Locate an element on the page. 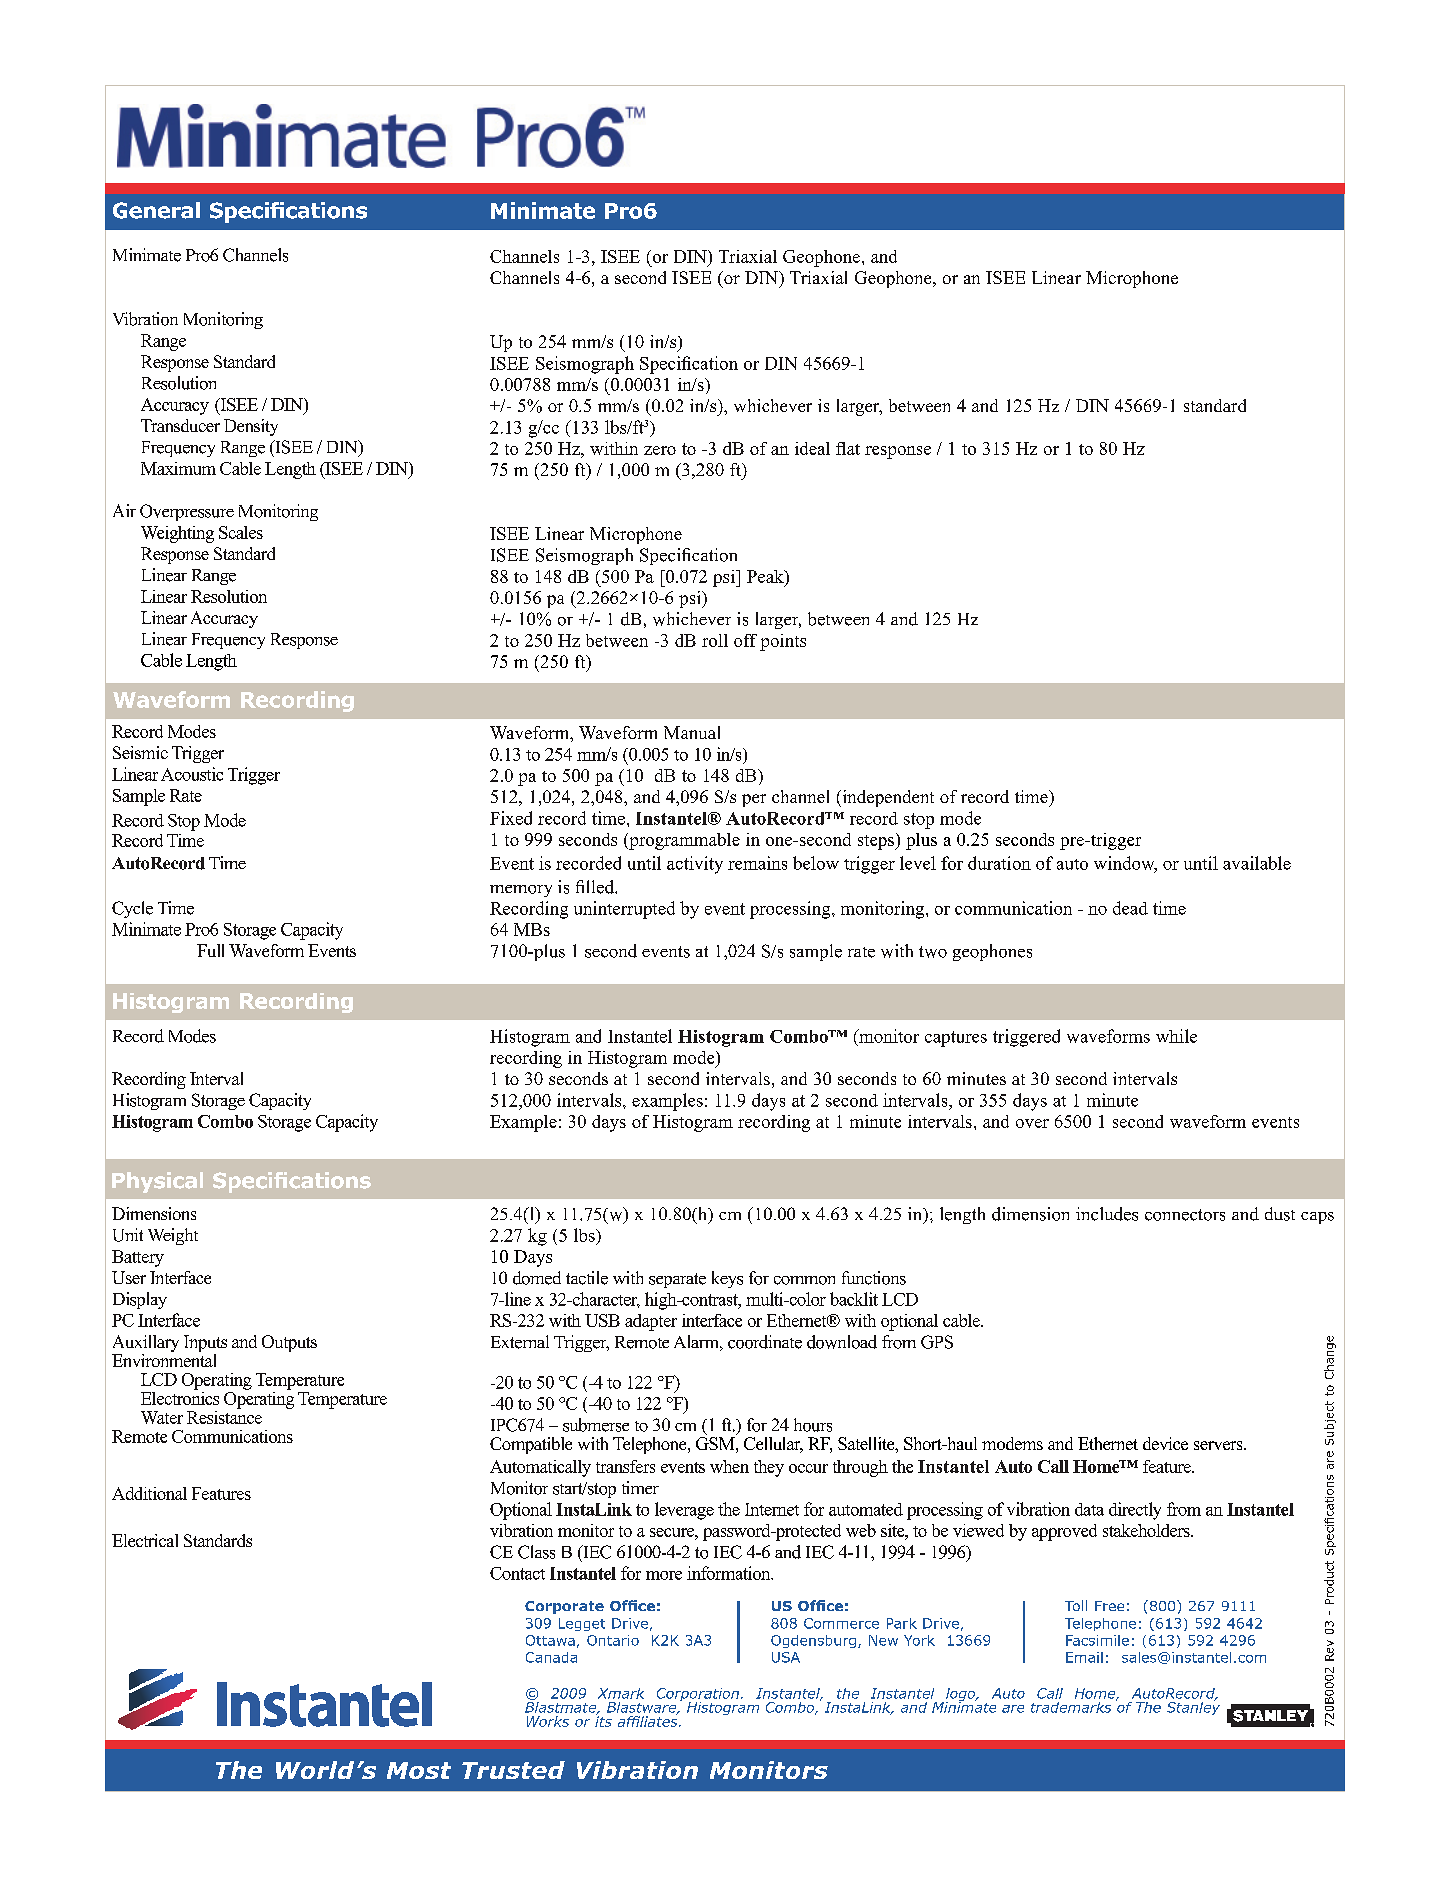 This page has width=1450, height=1877. while is located at coordinates (1176, 1036).
